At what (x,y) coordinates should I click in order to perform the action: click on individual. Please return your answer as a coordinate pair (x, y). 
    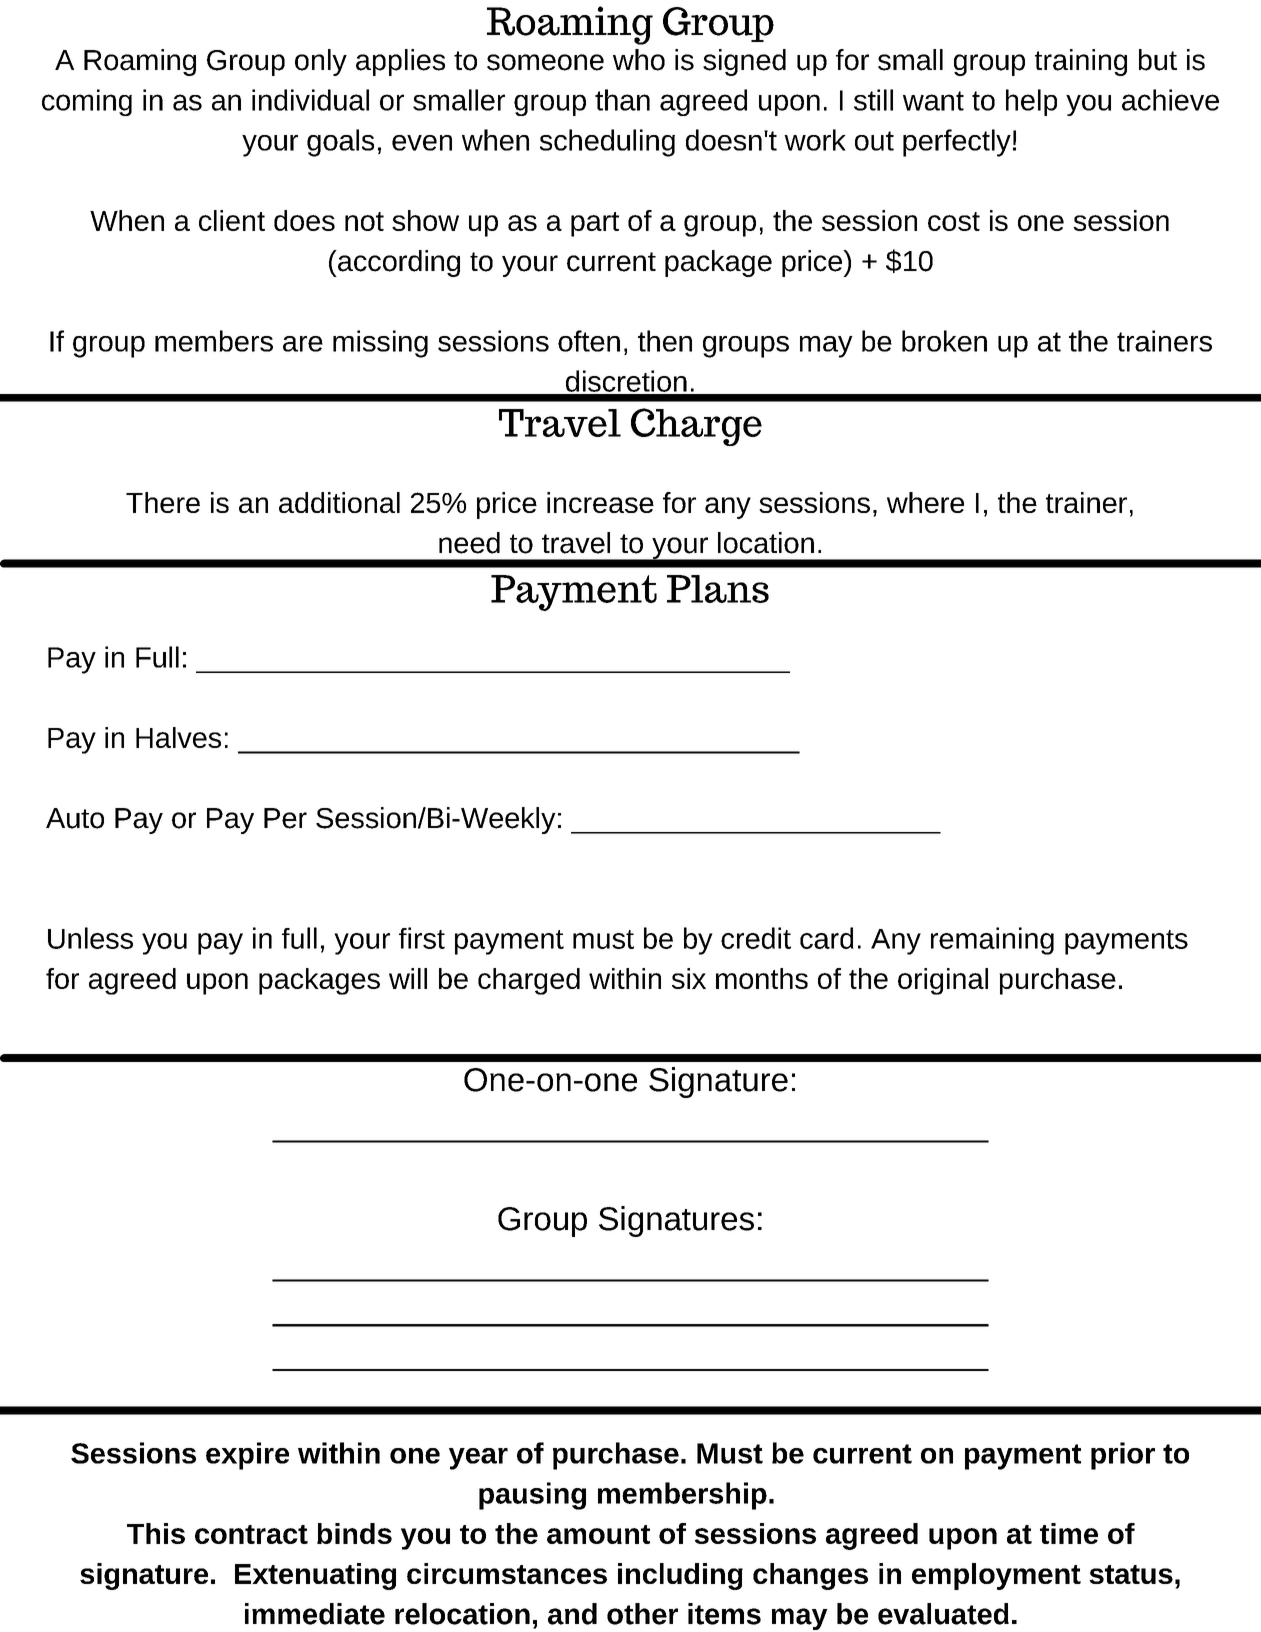
    Looking at the image, I should click on (310, 100).
